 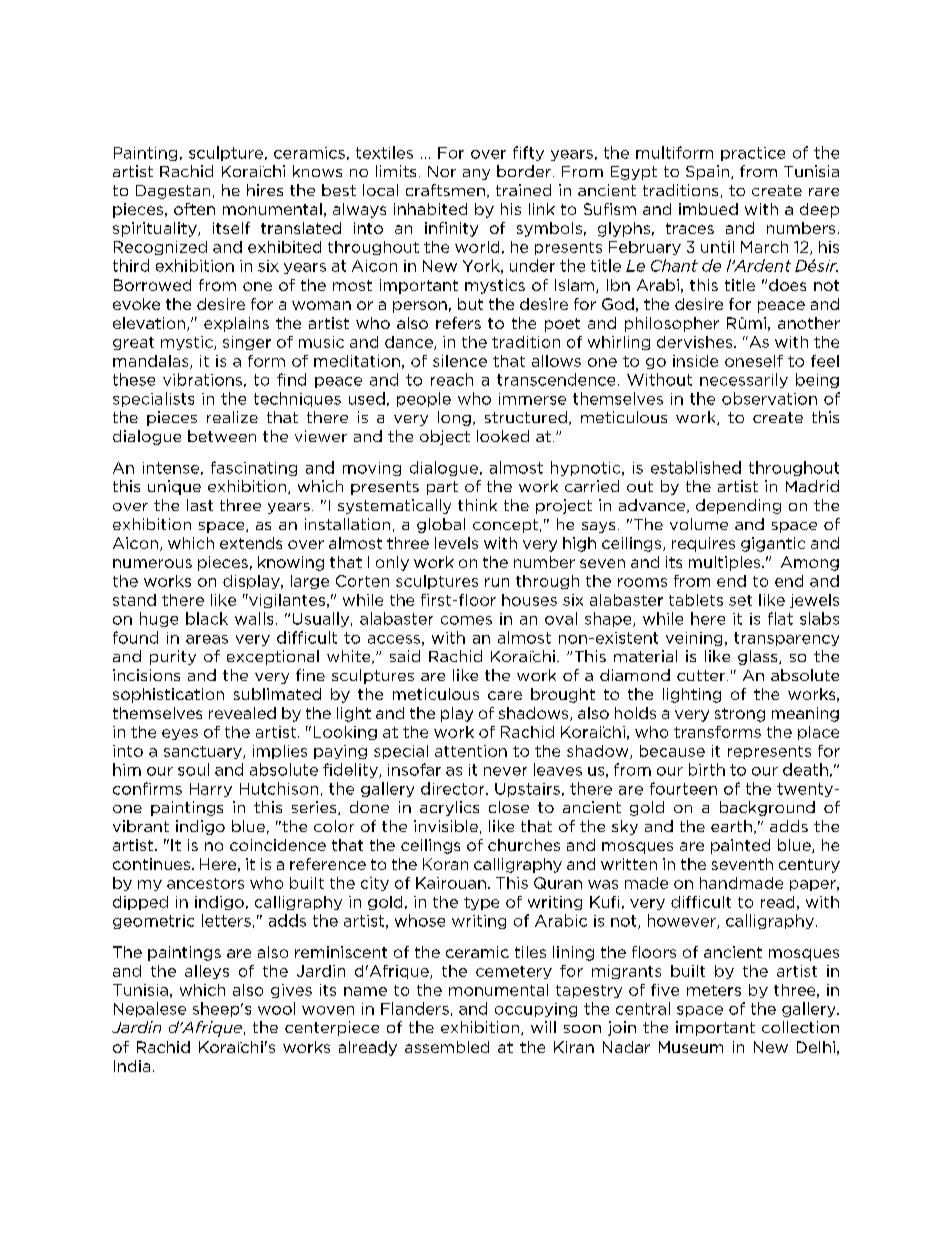 What do you see at coordinates (442, 488) in the document?
I see `part` at bounding box center [442, 488].
